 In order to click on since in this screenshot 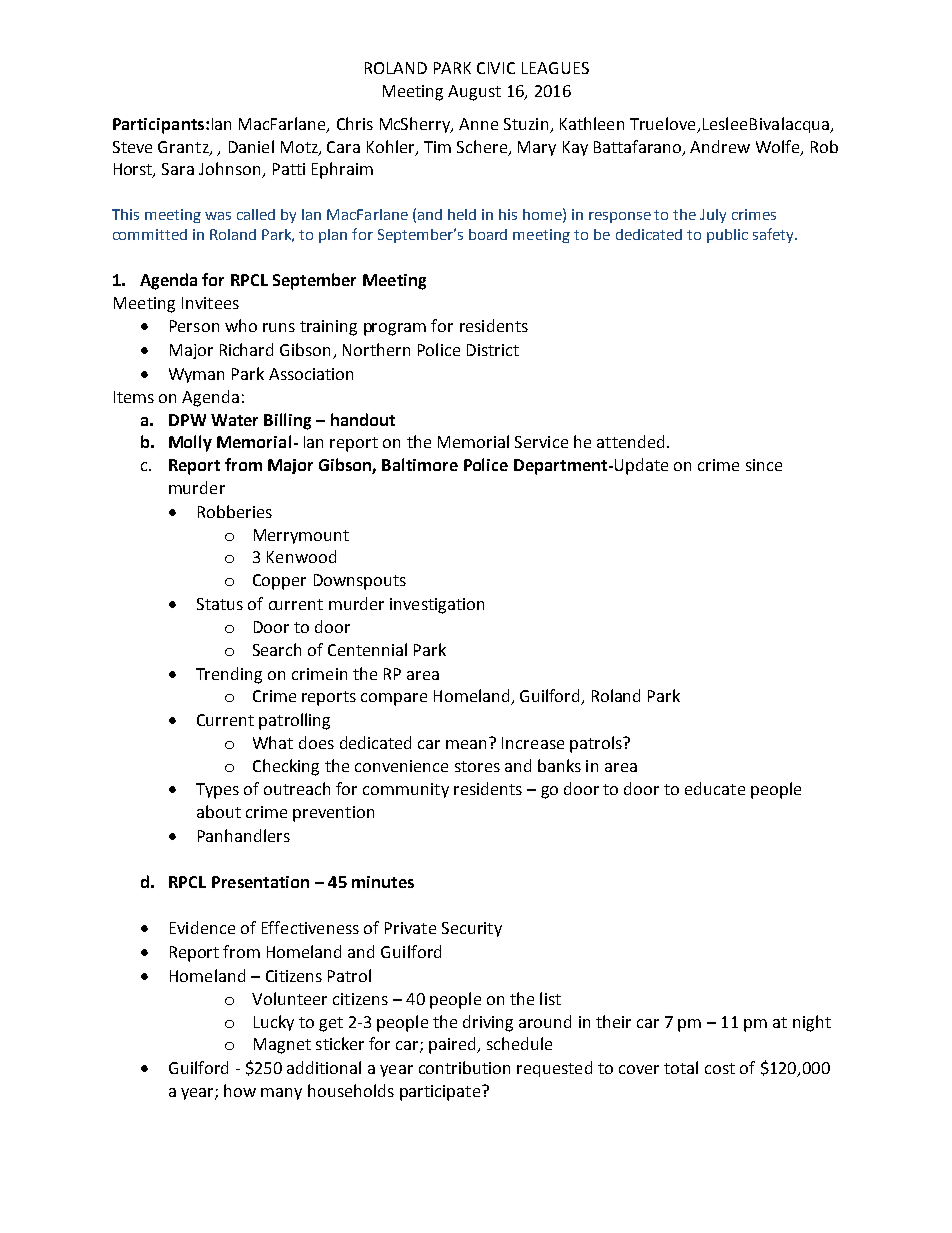, I will do `click(764, 465)`.
